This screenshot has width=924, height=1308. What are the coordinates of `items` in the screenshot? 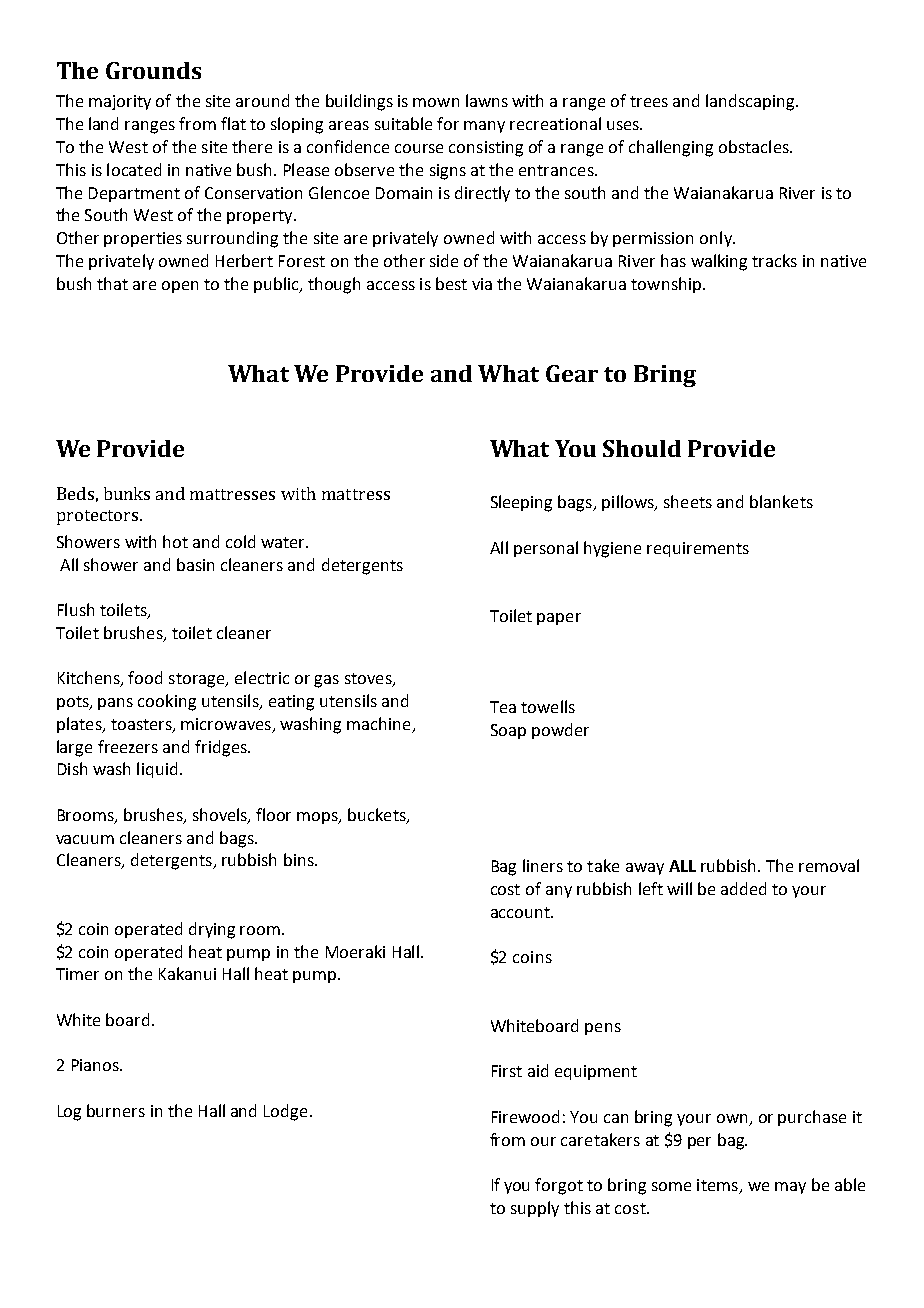 It's located at (718, 1186).
